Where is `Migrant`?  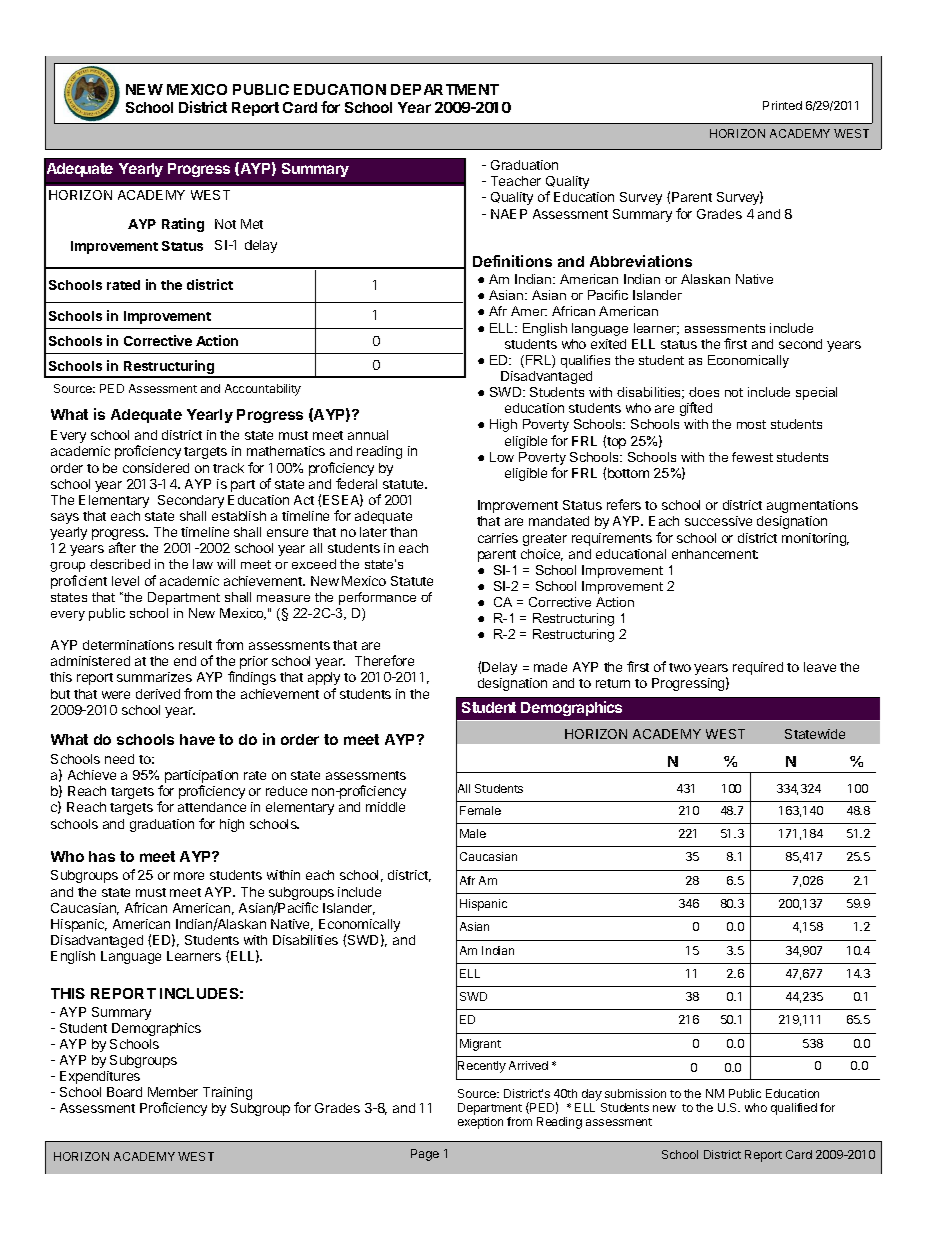 Migrant is located at coordinates (480, 1045).
